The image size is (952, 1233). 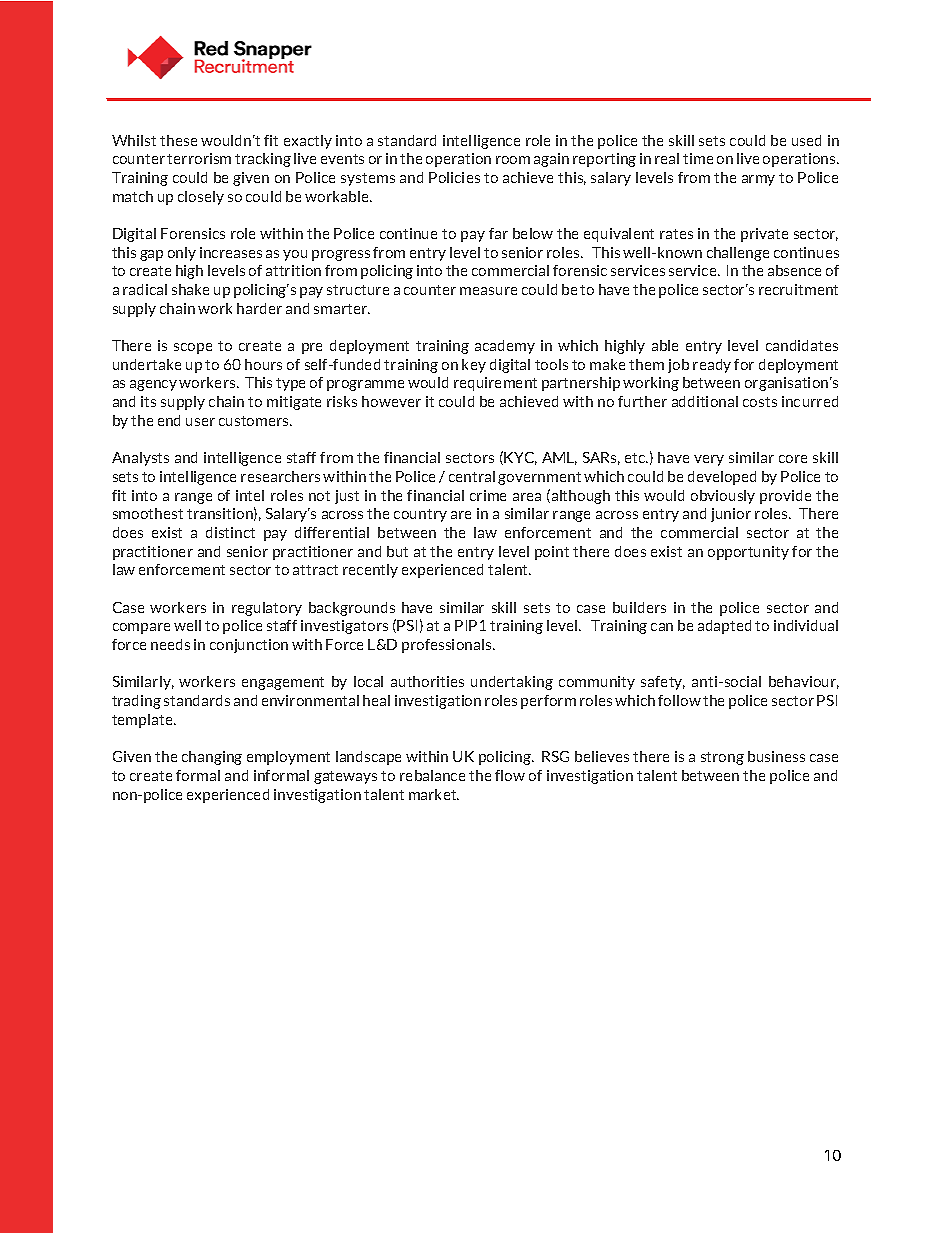 I want to click on recruitment, so click(x=798, y=289).
